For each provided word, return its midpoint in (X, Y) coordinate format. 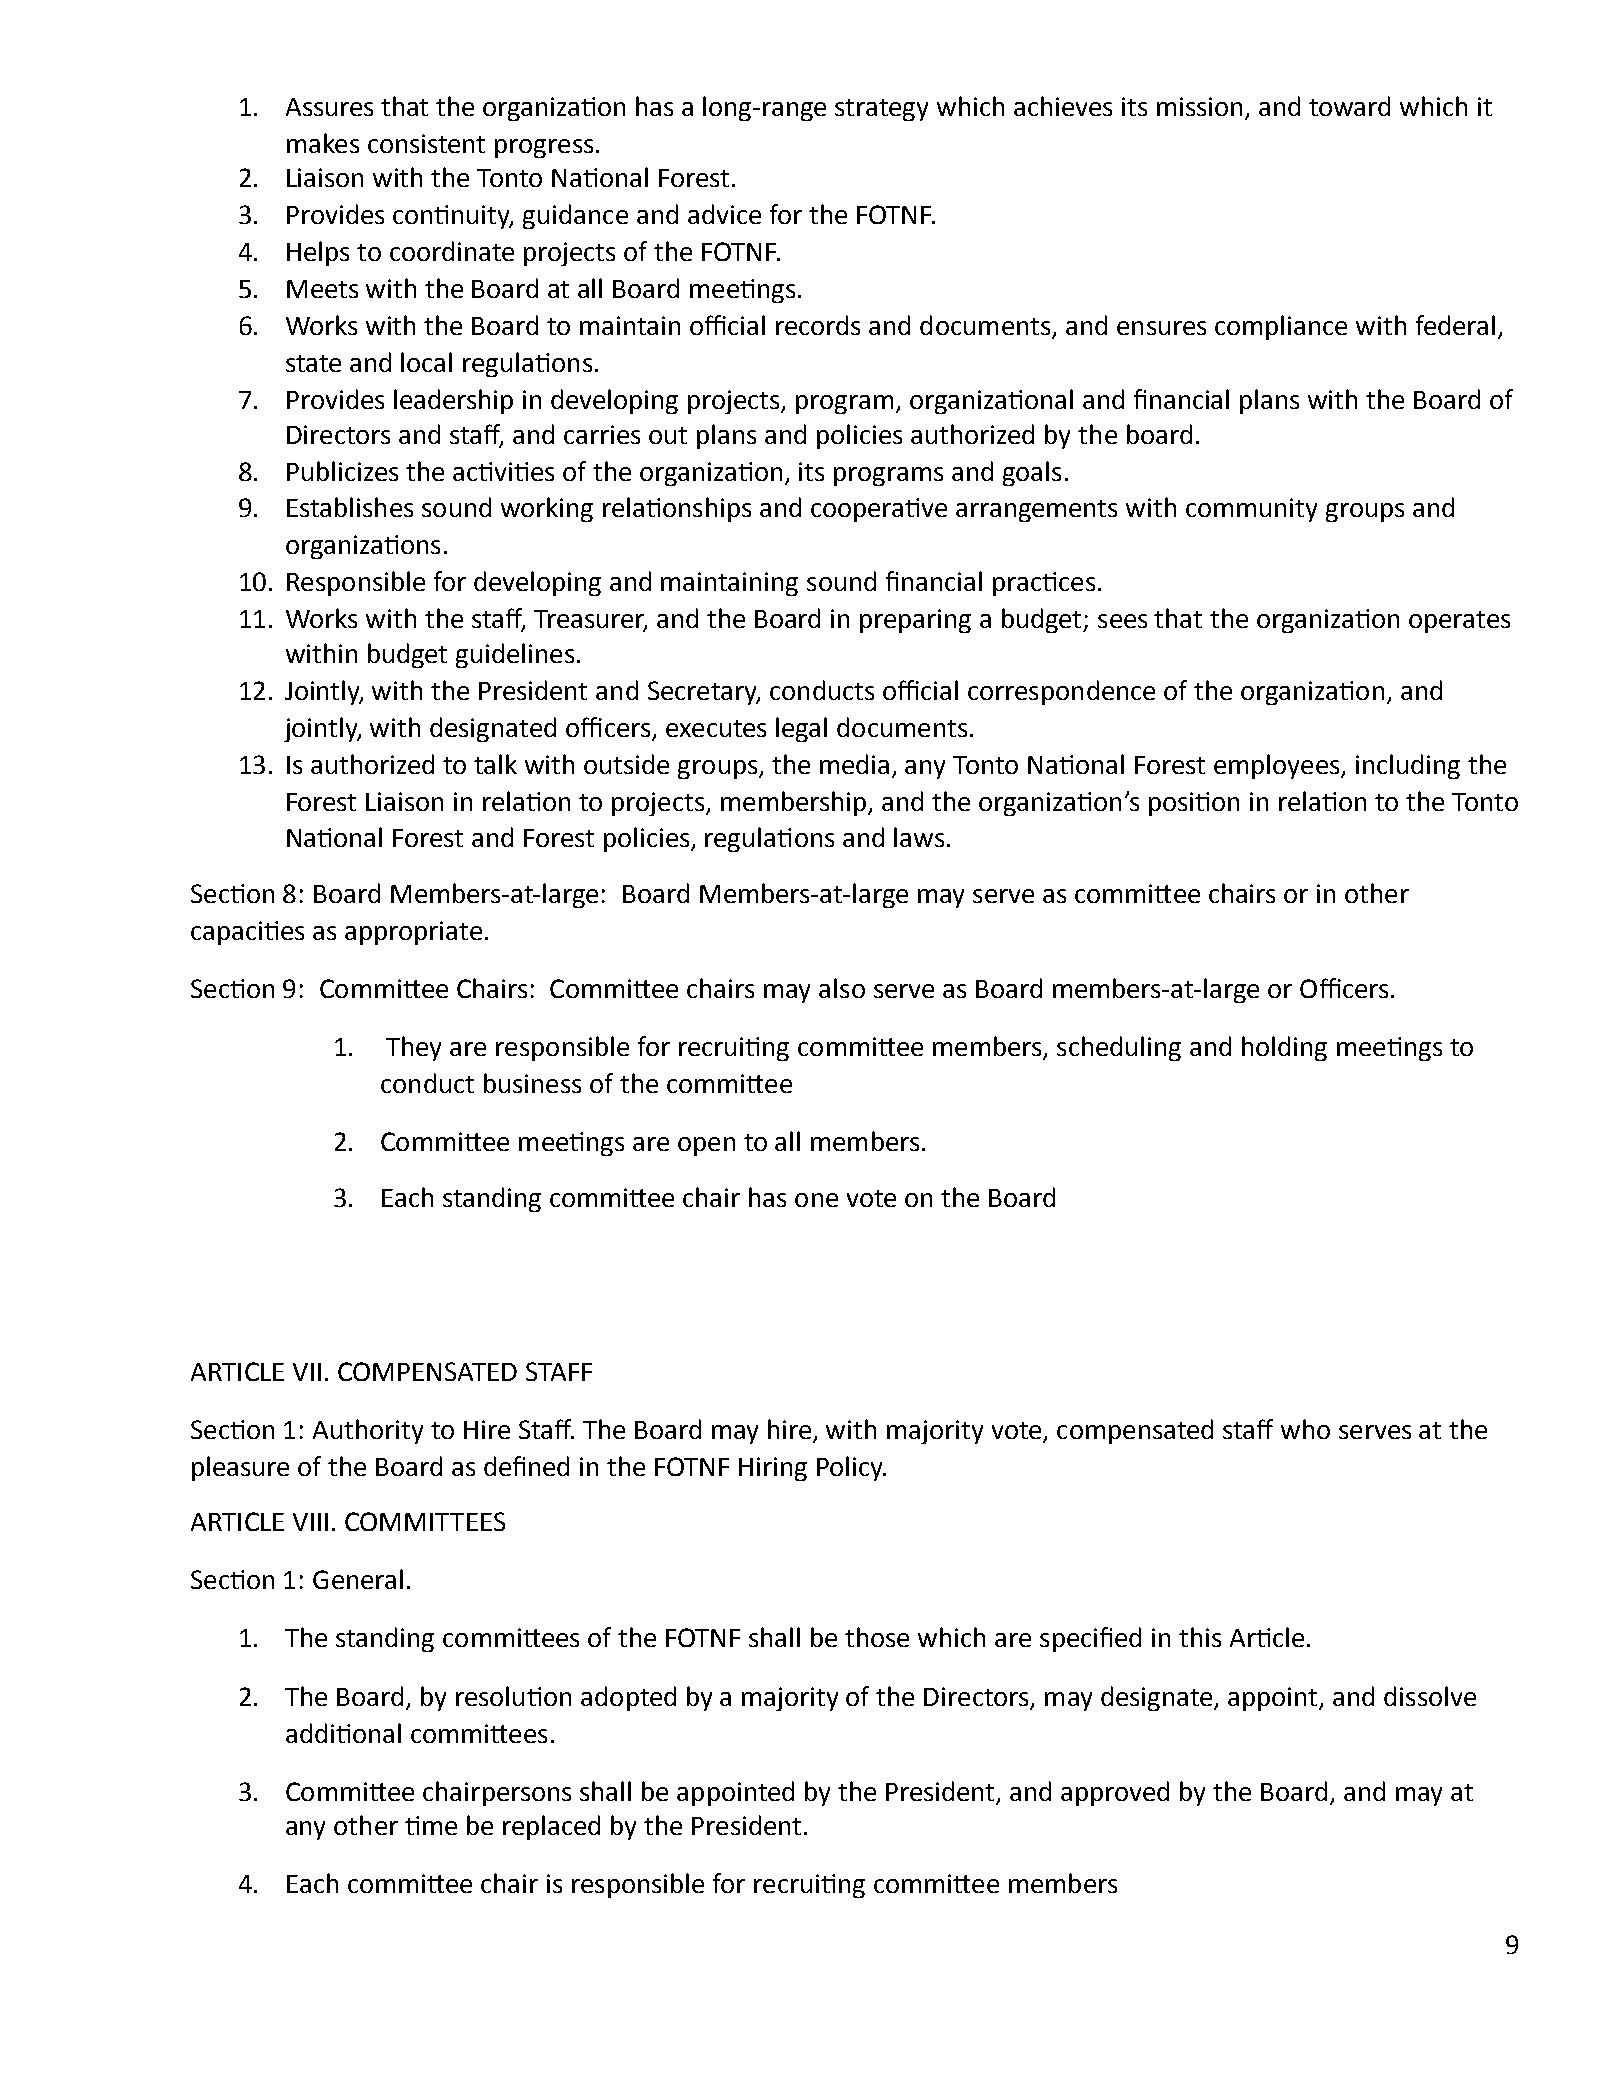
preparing (915, 621)
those (877, 1637)
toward (1349, 106)
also (842, 988)
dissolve (1430, 1696)
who (1305, 1429)
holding (1284, 1048)
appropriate (413, 933)
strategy (881, 110)
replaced (551, 1827)
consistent (426, 143)
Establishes (350, 507)
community (1251, 510)
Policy (851, 1468)
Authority (368, 1431)
